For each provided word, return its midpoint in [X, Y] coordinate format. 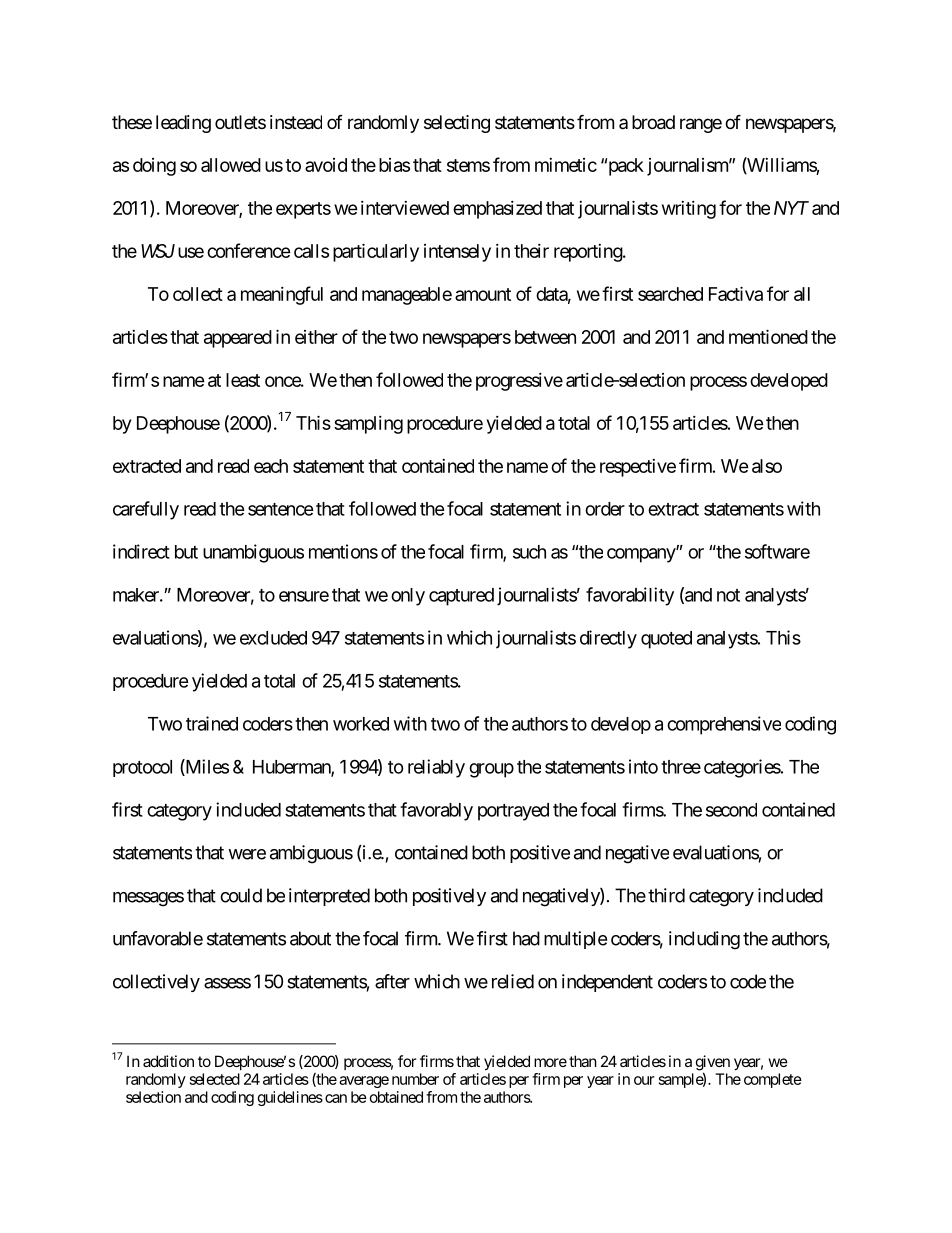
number [415, 1079]
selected [215, 1079]
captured [461, 597]
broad [653, 122]
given [713, 1064]
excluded [273, 638]
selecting [457, 124]
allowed [231, 165]
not [728, 595]
